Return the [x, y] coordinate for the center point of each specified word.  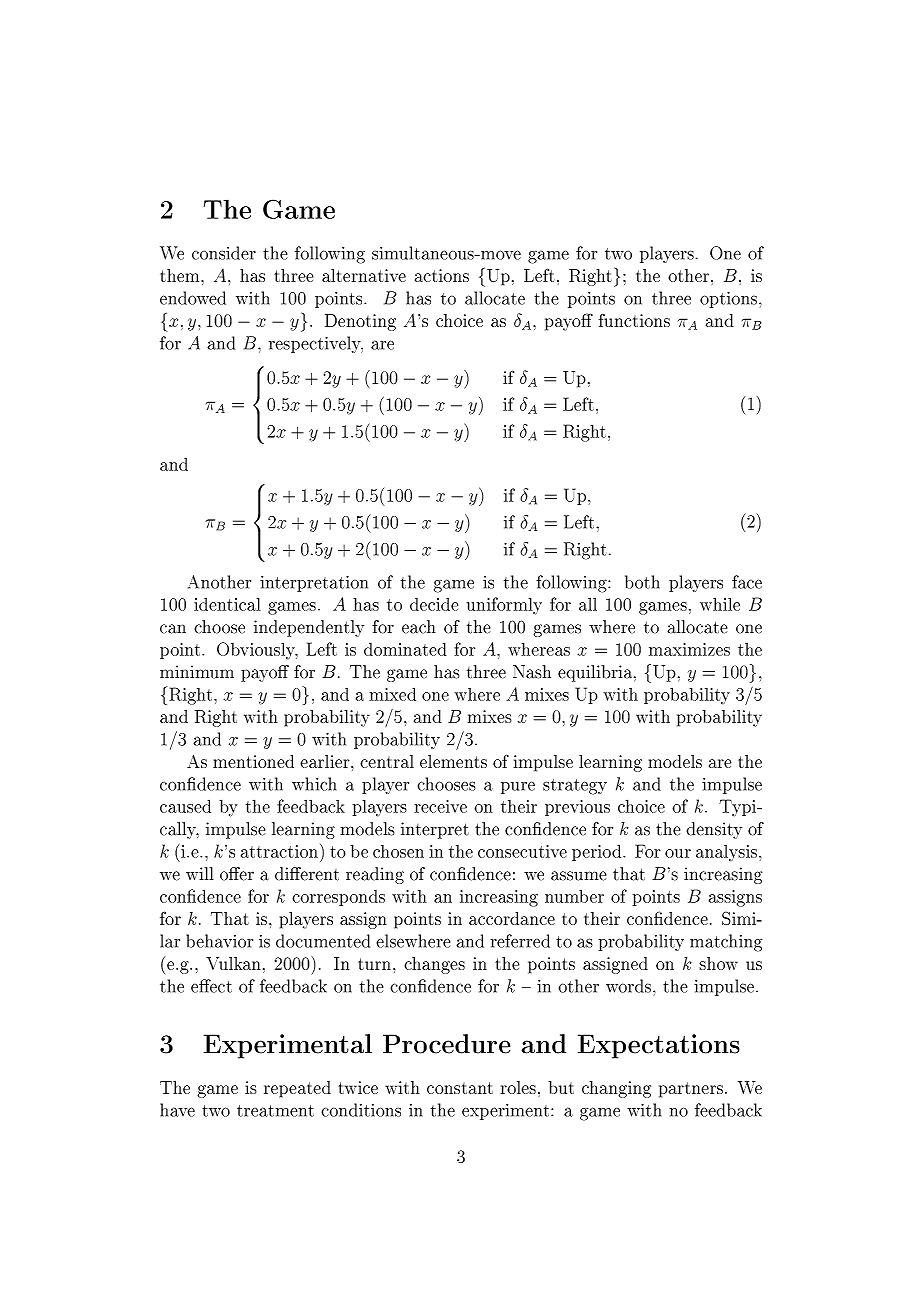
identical [227, 604]
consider [224, 253]
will [200, 873]
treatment [275, 1111]
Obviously [257, 651]
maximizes [689, 649]
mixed [392, 694]
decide [434, 604]
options [730, 300]
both [642, 582]
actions [442, 275]
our [678, 853]
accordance [512, 918]
